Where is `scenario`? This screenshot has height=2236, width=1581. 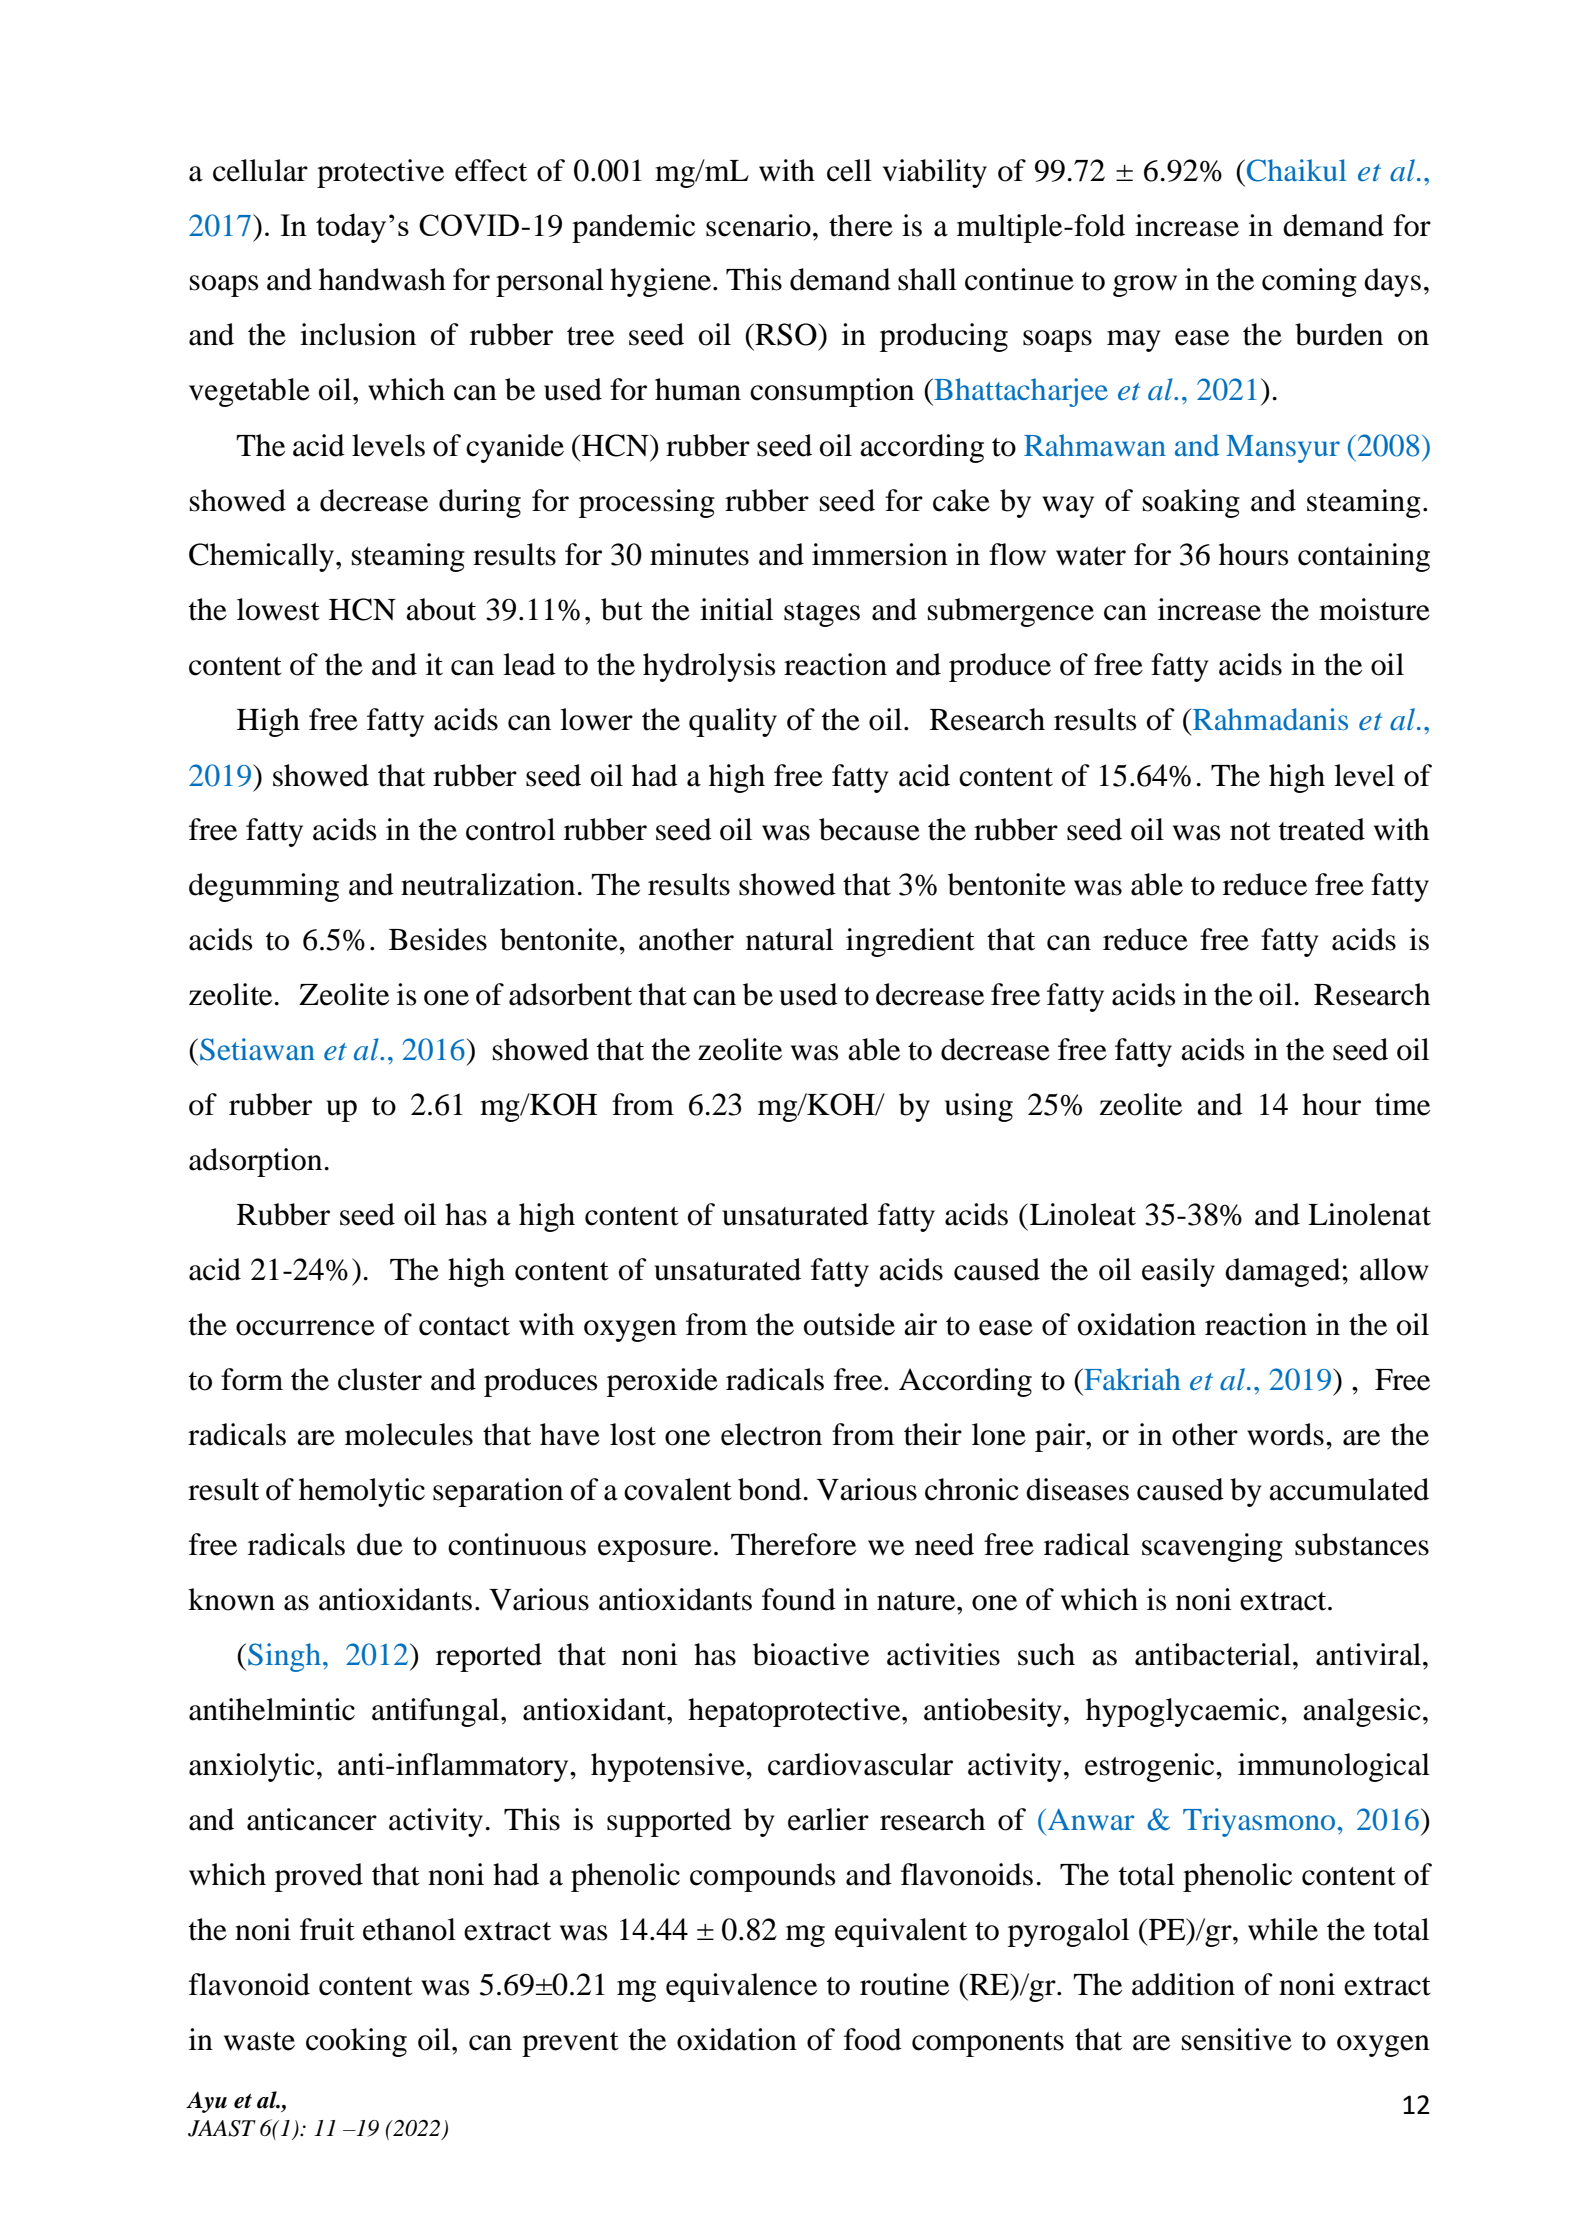 scenario is located at coordinates (758, 225).
